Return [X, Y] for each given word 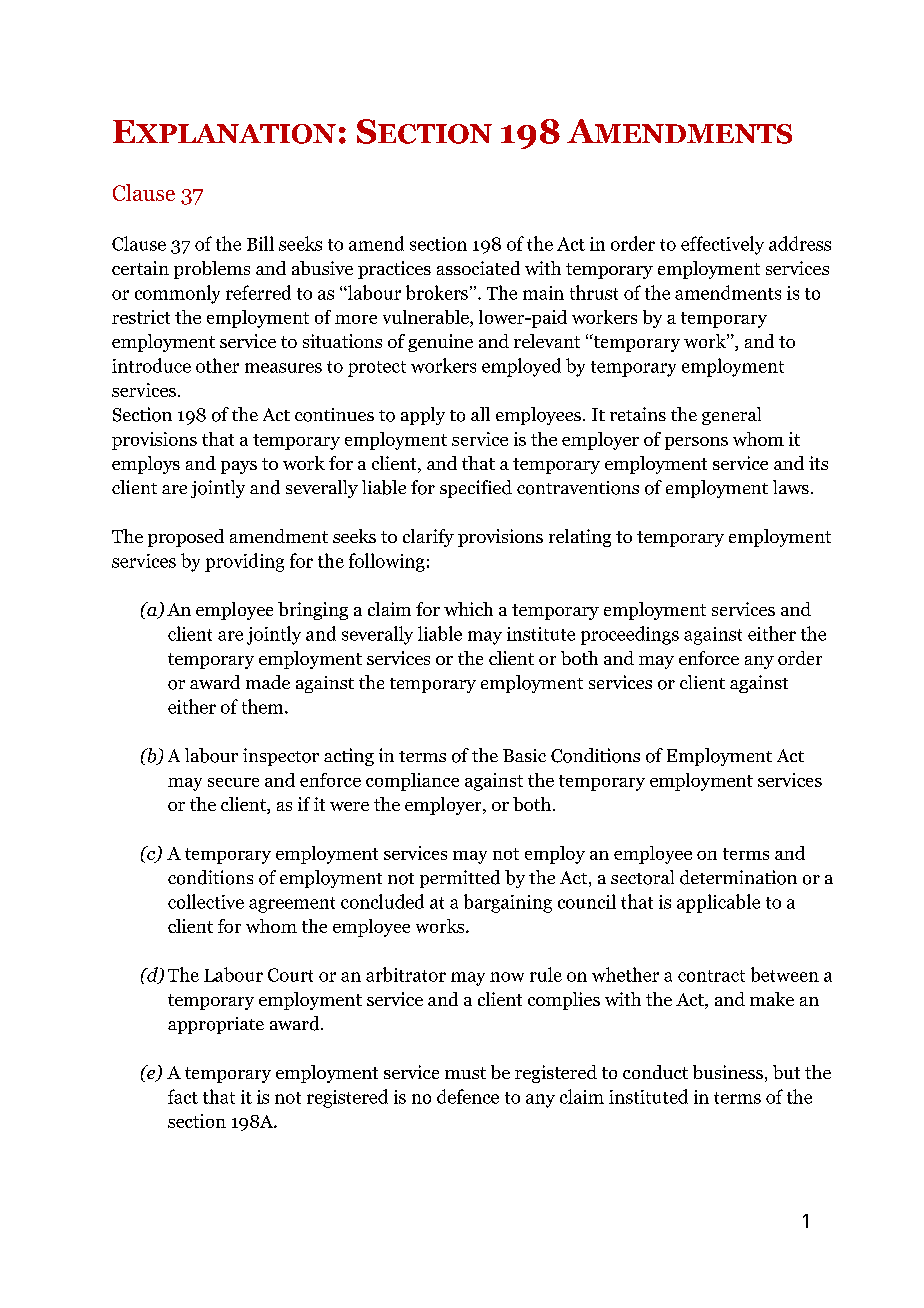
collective [206, 901]
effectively [722, 245]
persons [696, 443]
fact [183, 1096]
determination [738, 877]
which [468, 609]
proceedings [630, 635]
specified [476, 489]
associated [478, 268]
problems [212, 270]
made [268, 682]
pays [239, 467]
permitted [460, 879]
